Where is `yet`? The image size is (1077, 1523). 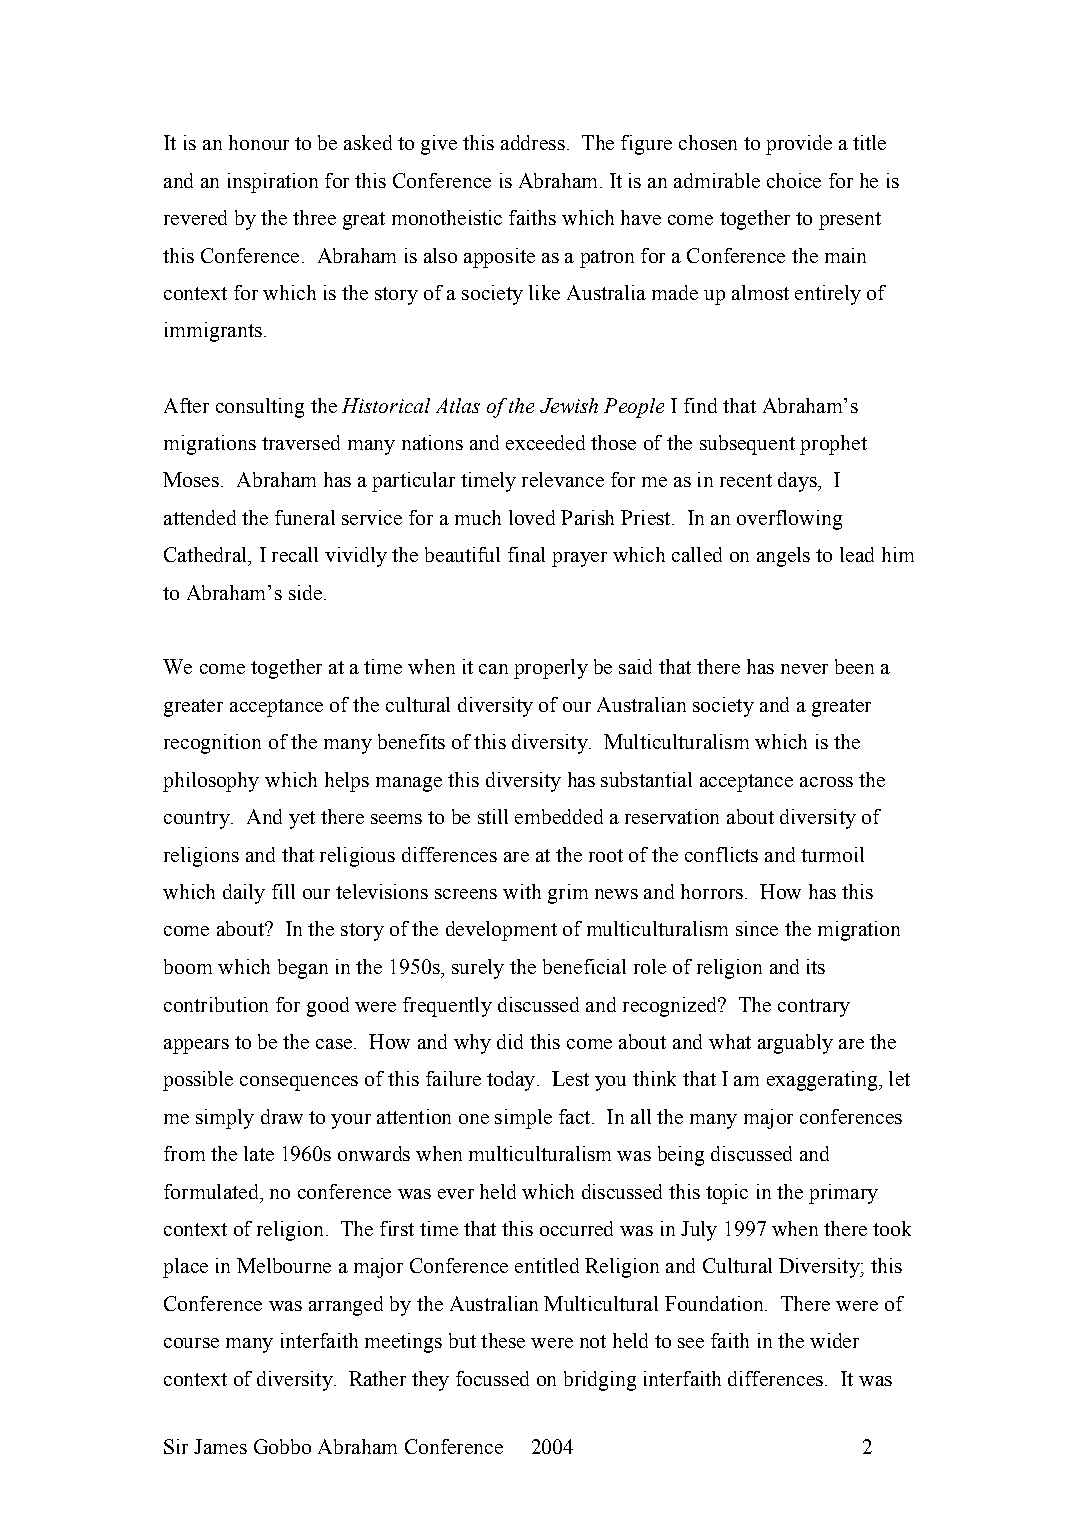 yet is located at coordinates (302, 820).
